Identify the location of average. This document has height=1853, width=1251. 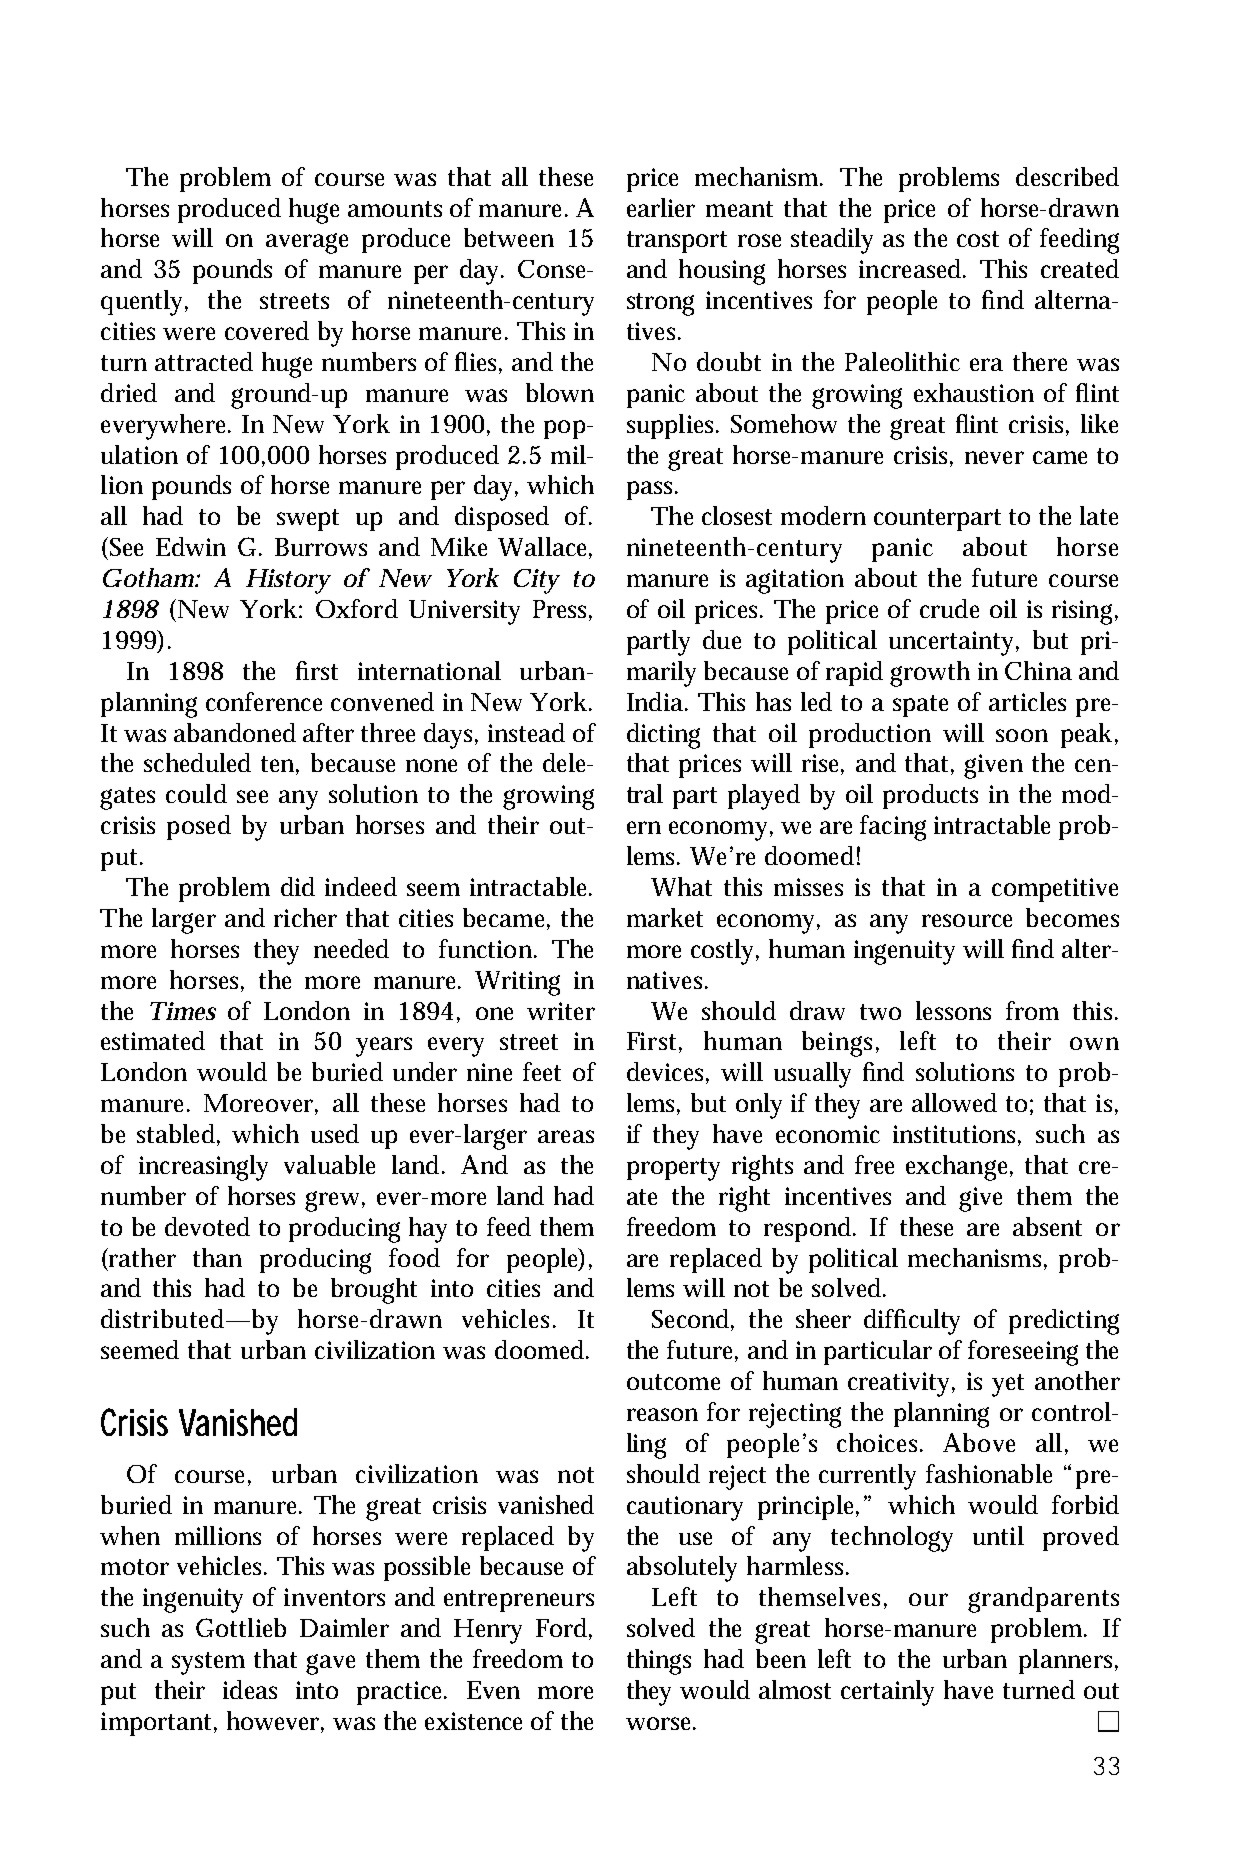
(307, 243).
